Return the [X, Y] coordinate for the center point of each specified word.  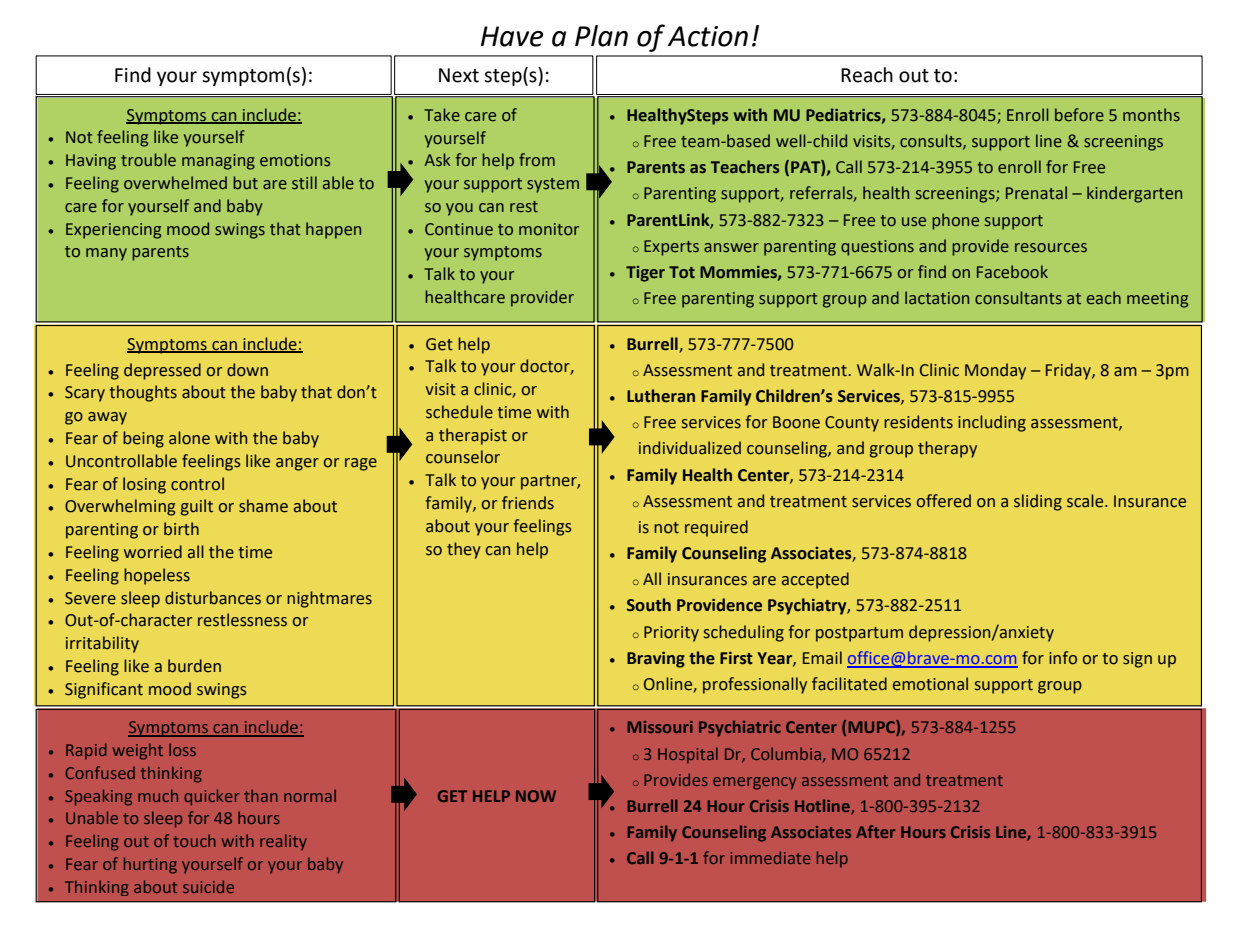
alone [189, 438]
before [1079, 115]
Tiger [645, 274]
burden [194, 666]
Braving [656, 660]
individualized [690, 448]
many [106, 254]
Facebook [1012, 272]
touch [194, 840]
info [1063, 658]
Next [459, 75]
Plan [601, 36]
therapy [947, 449]
